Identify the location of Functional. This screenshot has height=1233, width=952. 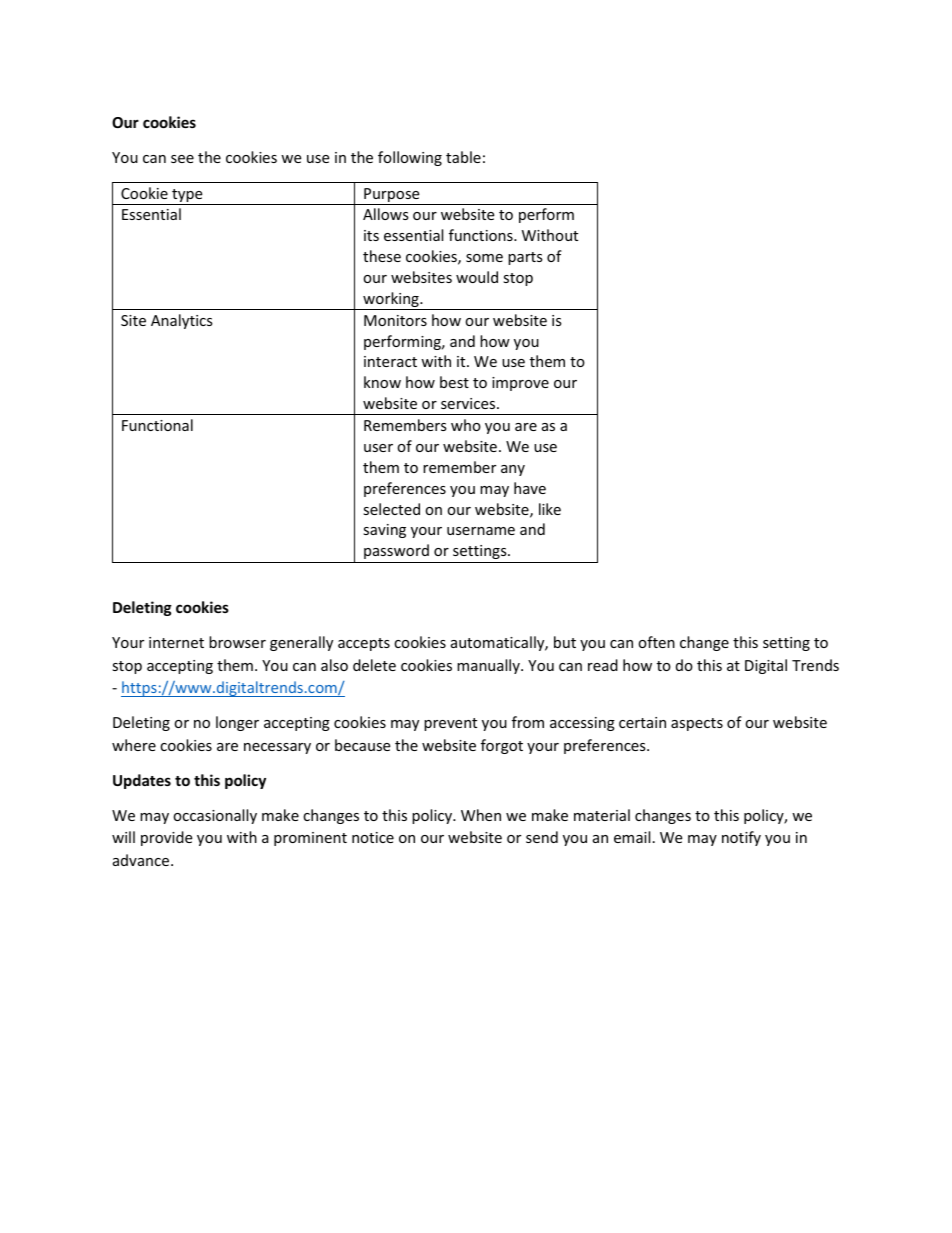
(157, 425).
